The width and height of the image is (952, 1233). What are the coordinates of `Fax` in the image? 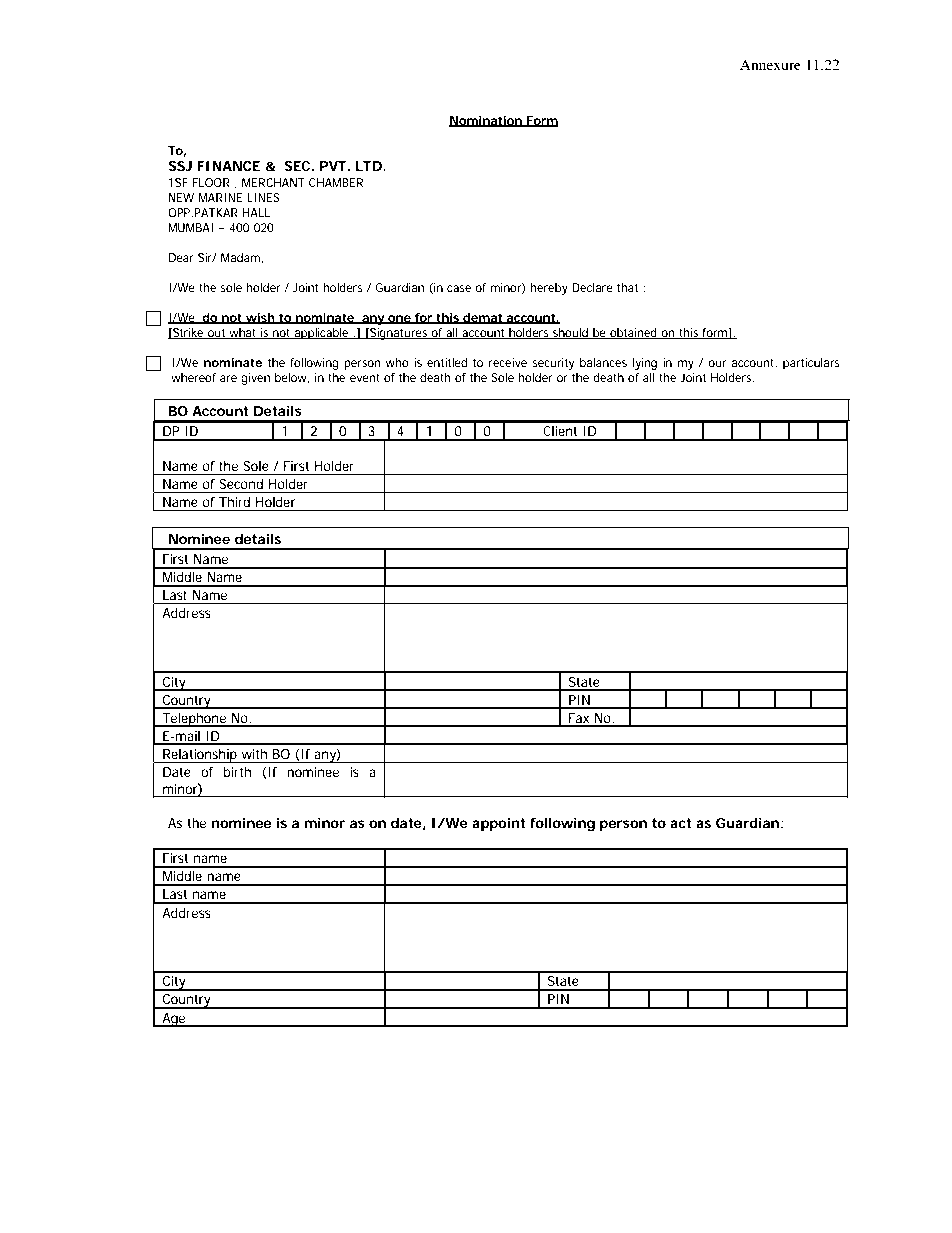 It's located at (579, 719).
